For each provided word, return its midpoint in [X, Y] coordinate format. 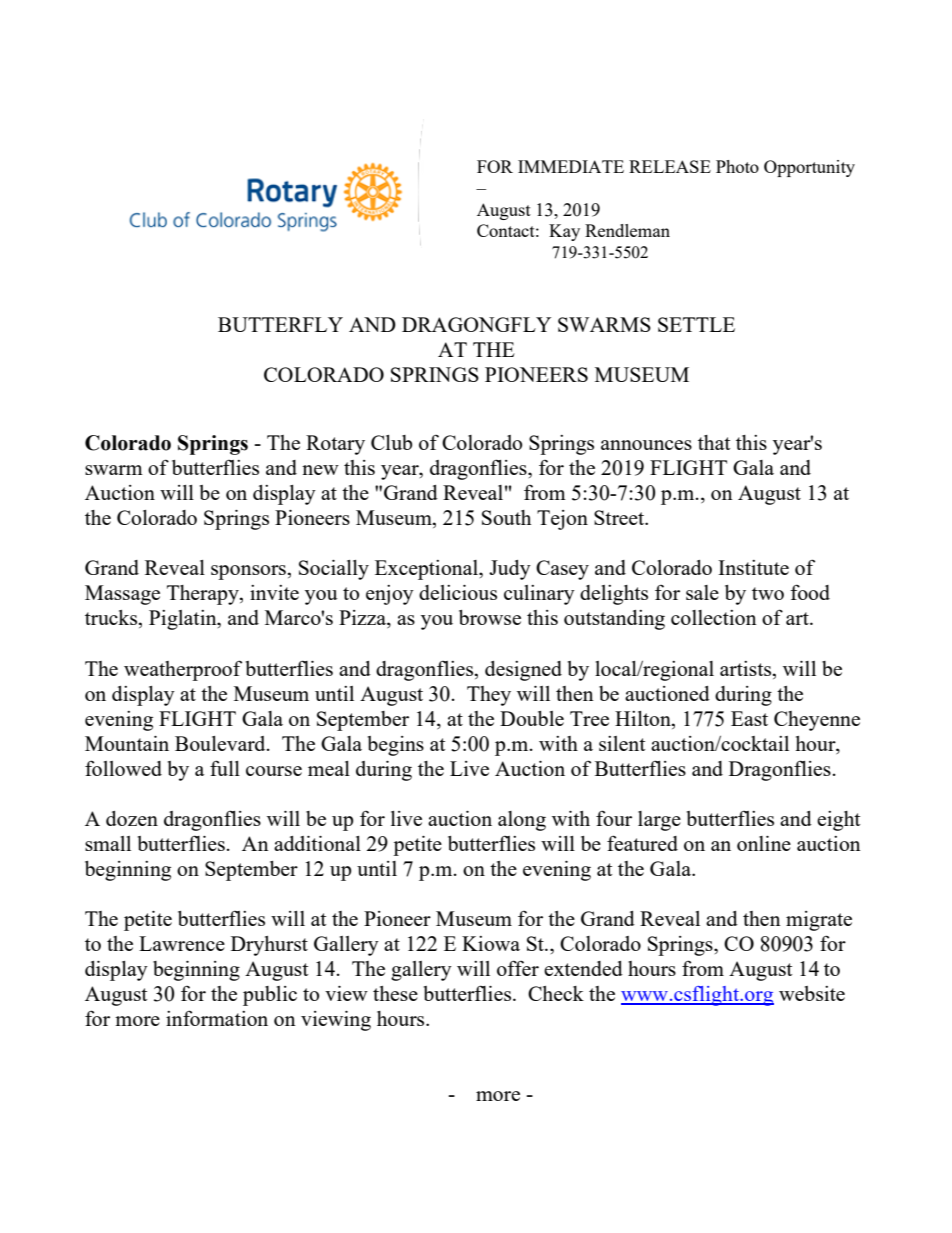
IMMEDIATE [571, 166]
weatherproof [183, 670]
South [506, 517]
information [217, 1018]
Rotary [335, 445]
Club [391, 442]
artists [747, 668]
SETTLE [696, 324]
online [764, 843]
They [489, 696]
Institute [753, 567]
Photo [737, 166]
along [522, 821]
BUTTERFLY [280, 324]
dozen [132, 818]
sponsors [249, 572]
